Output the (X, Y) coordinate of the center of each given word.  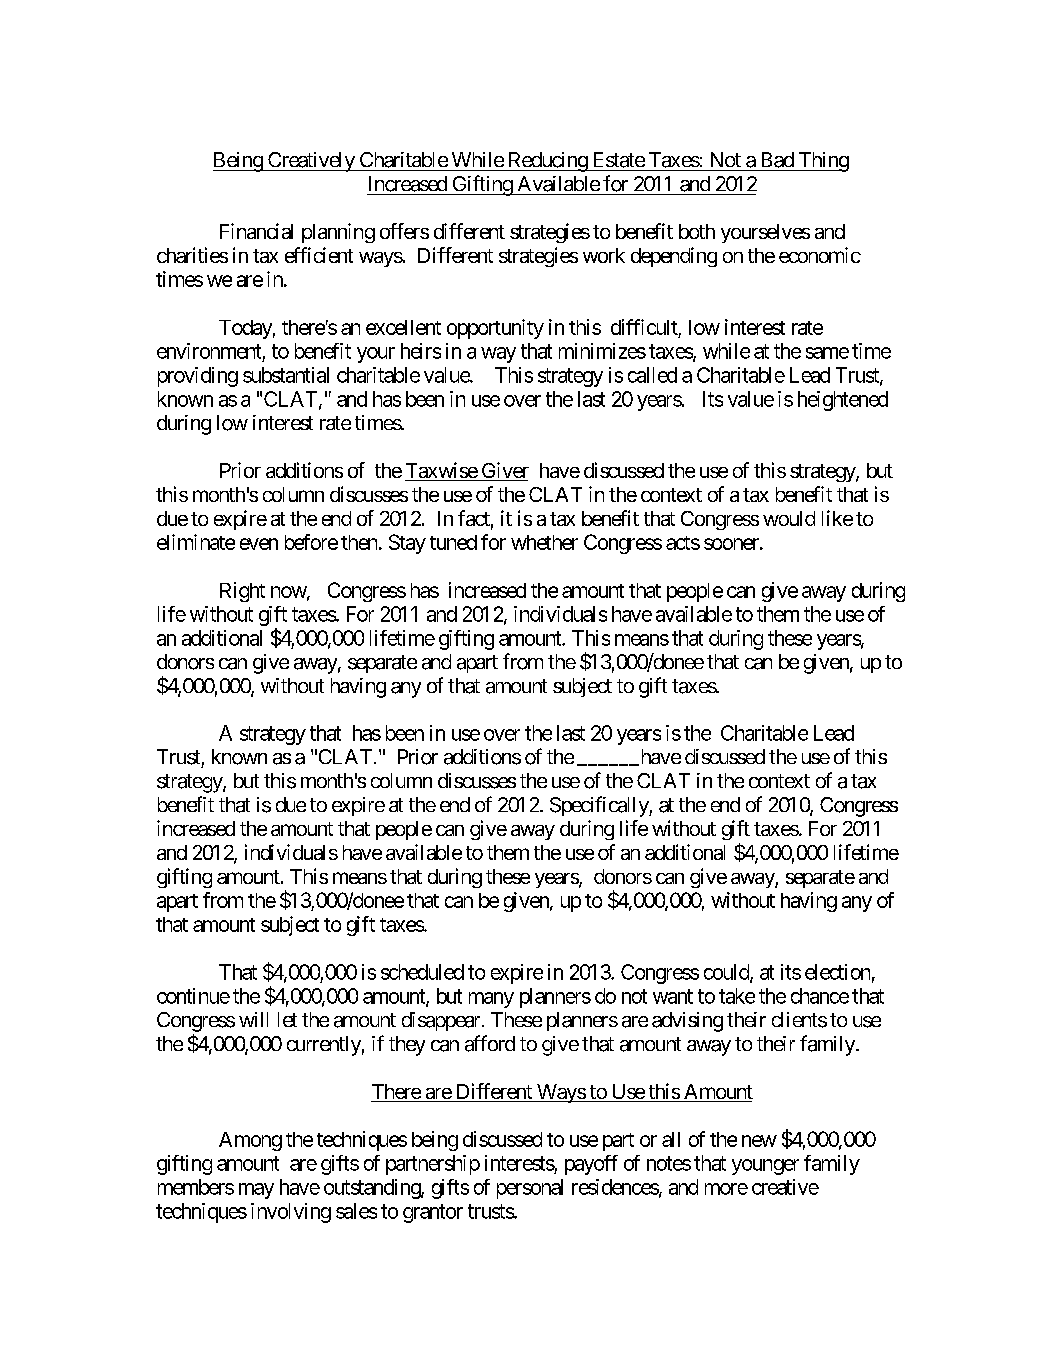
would (789, 518)
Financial (256, 231)
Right (242, 592)
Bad (778, 160)
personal (530, 1189)
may (256, 1191)
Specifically (600, 806)
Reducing (547, 162)
